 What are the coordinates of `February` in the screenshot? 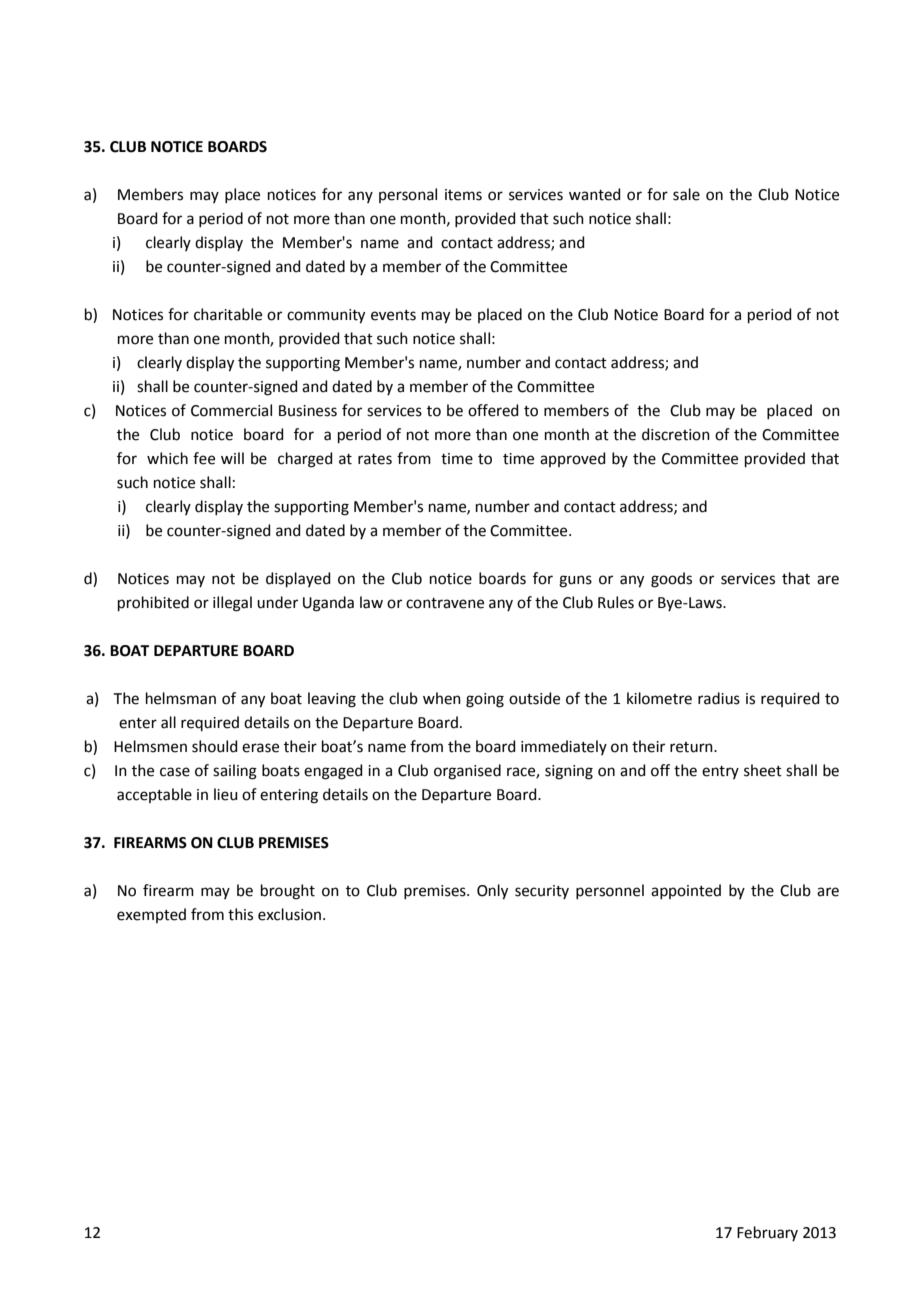 It's located at (767, 1233).
